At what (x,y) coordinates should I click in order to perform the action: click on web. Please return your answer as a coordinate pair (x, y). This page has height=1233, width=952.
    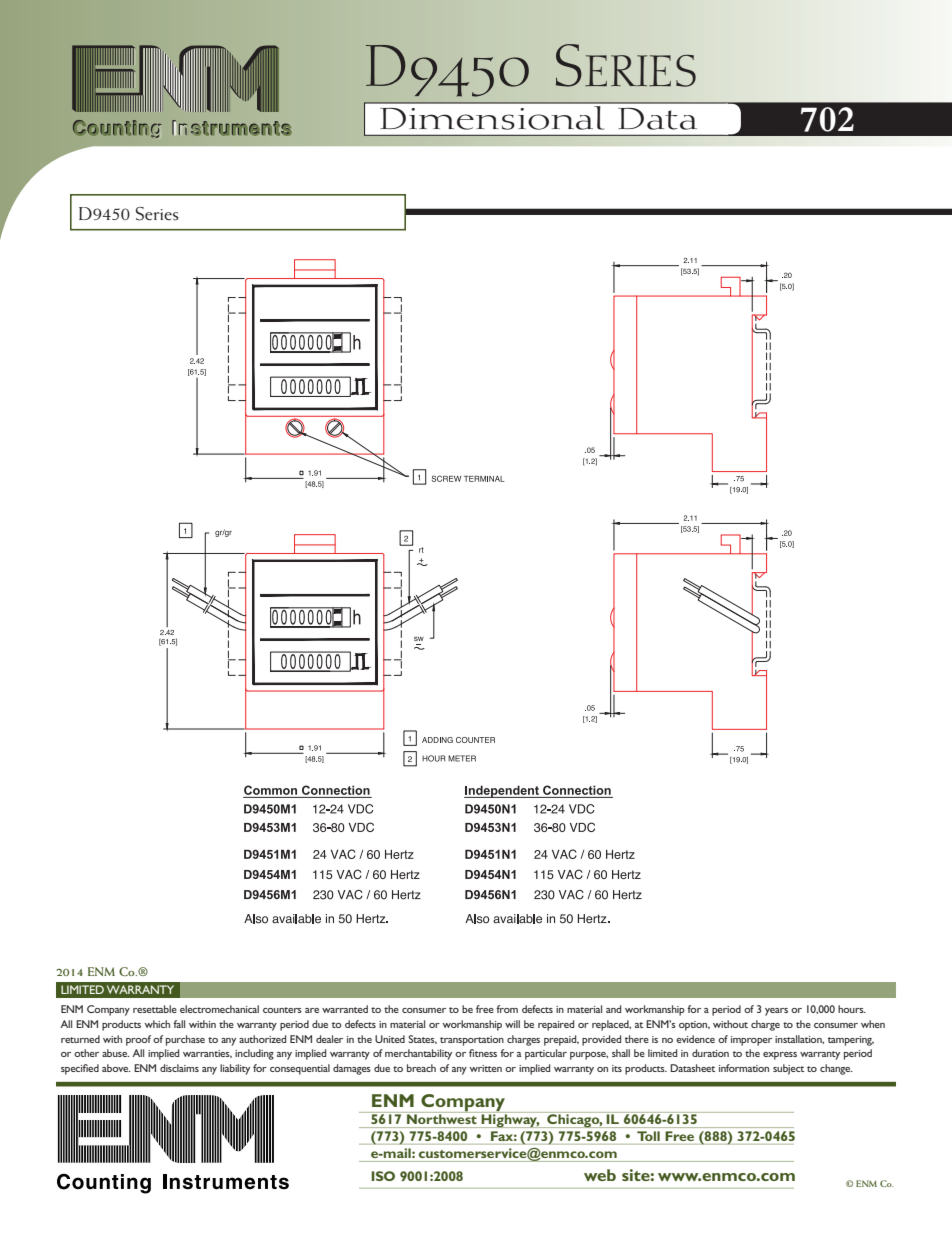
    Looking at the image, I should click on (600, 1175).
